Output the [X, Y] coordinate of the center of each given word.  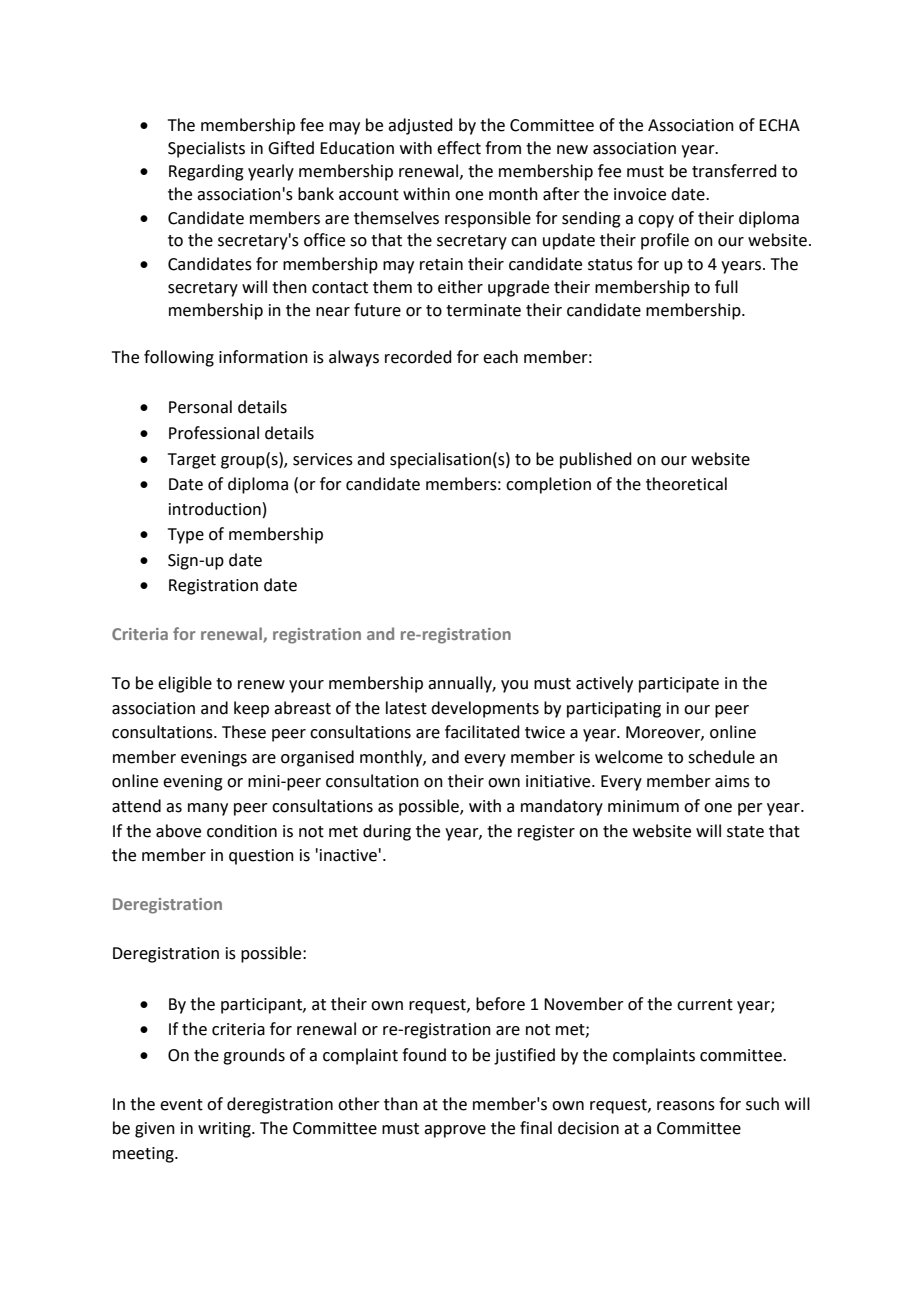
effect [459, 148]
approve [455, 1131]
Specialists [206, 149]
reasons [686, 1106]
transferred [734, 171]
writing [225, 1130]
